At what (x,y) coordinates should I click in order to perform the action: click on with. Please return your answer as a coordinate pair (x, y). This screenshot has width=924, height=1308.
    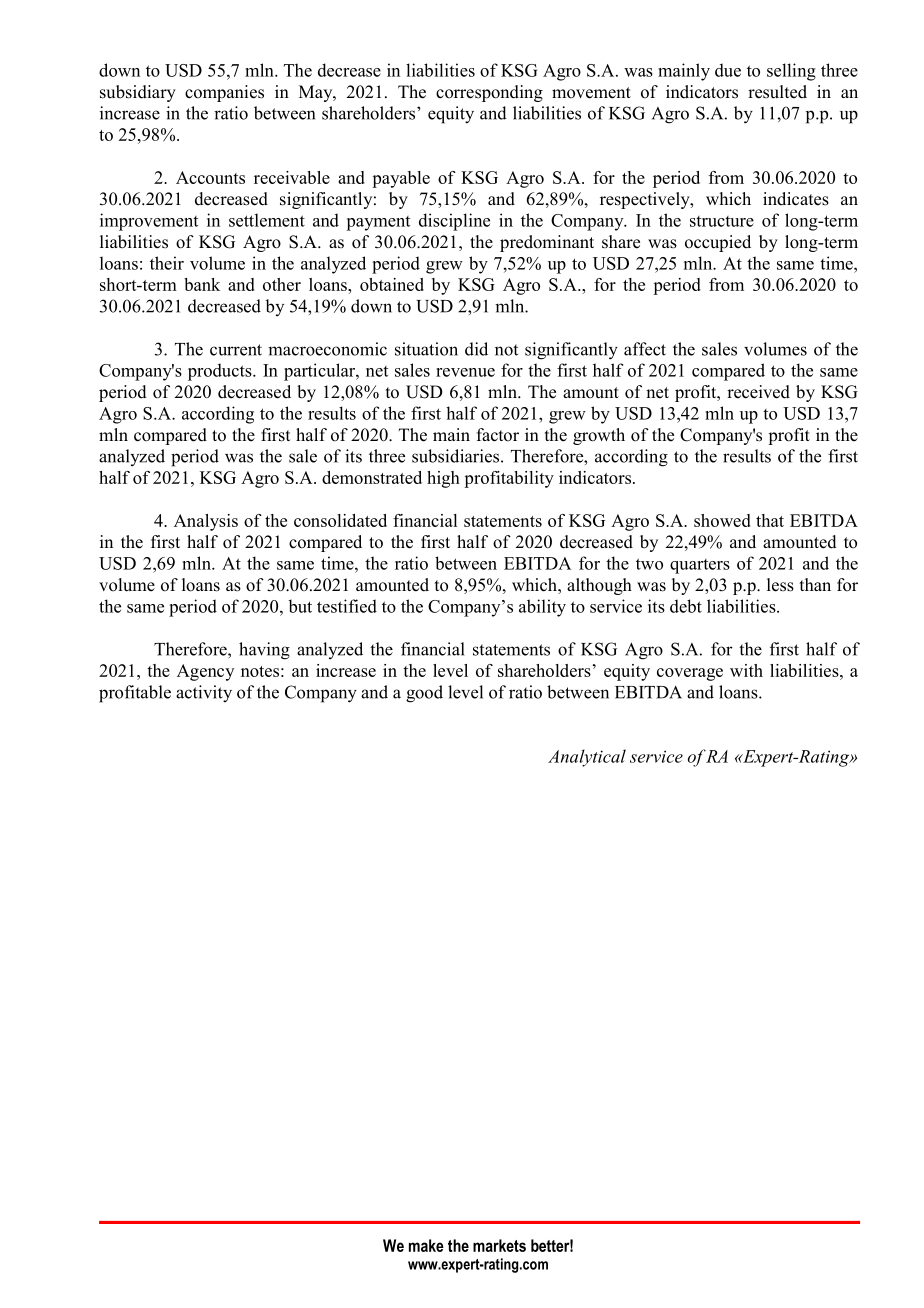
    Looking at the image, I should click on (746, 670).
